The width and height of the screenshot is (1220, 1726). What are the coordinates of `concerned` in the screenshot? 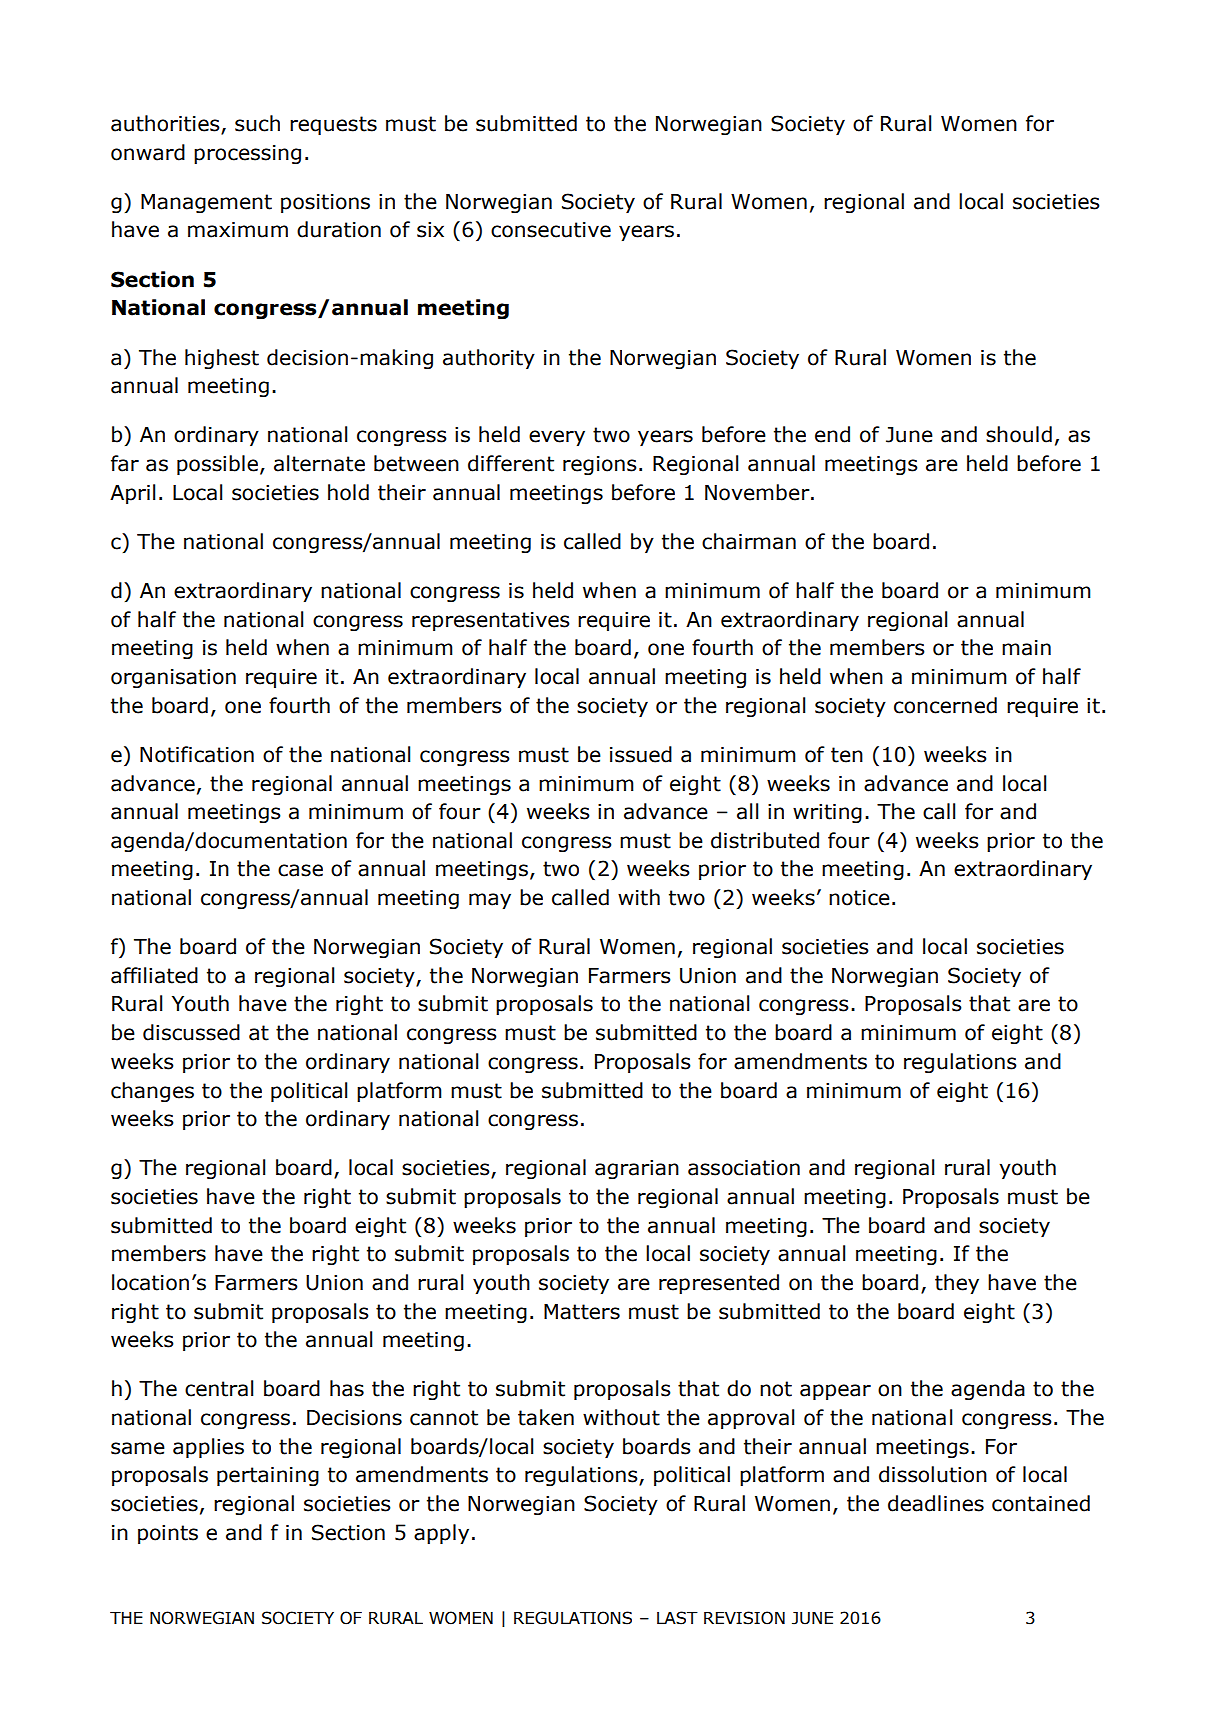 It's located at (945, 705).
